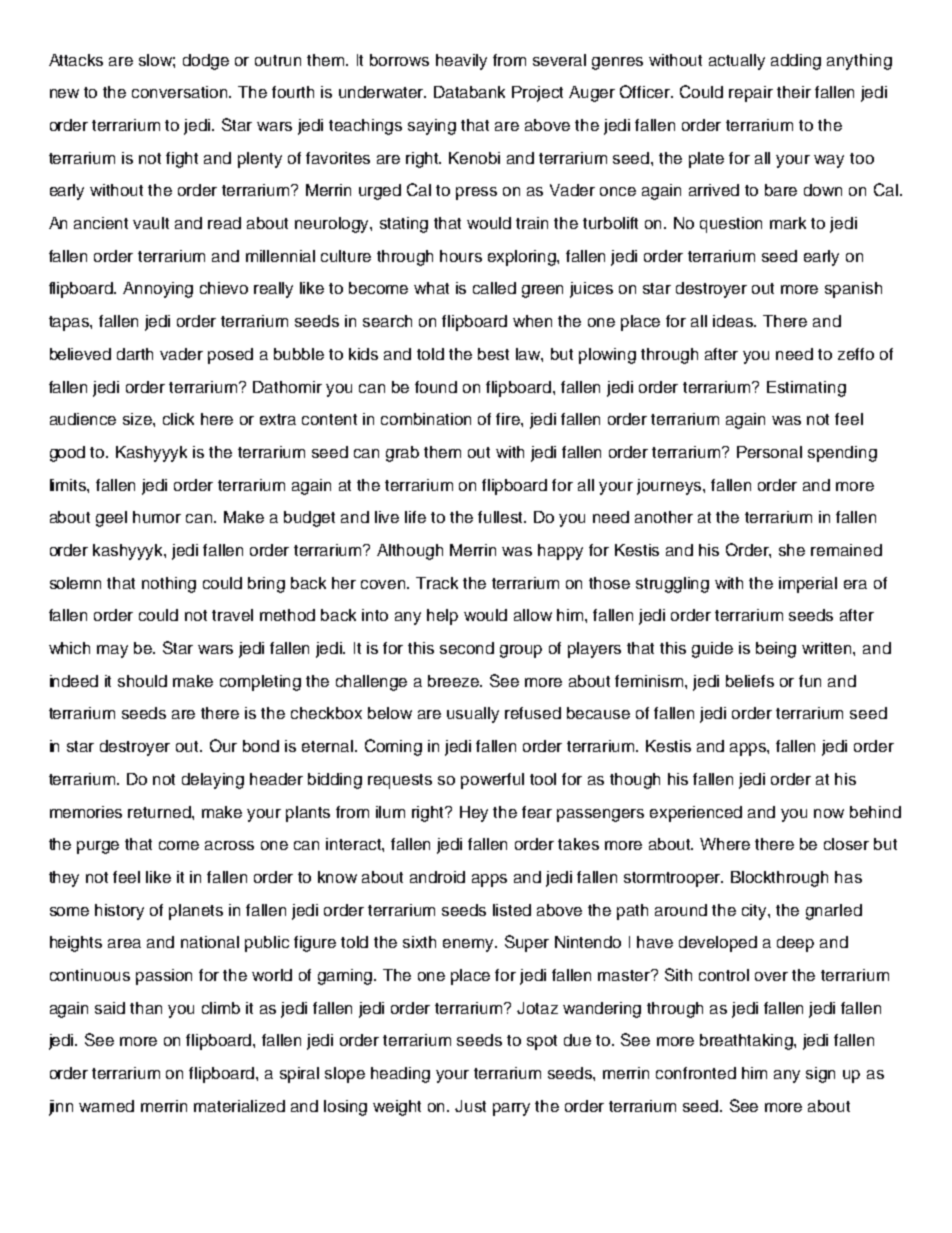 Image resolution: width=952 pixels, height=1233 pixels. Describe the element at coordinates (181, 92) in the page. I see `conversation` at that location.
